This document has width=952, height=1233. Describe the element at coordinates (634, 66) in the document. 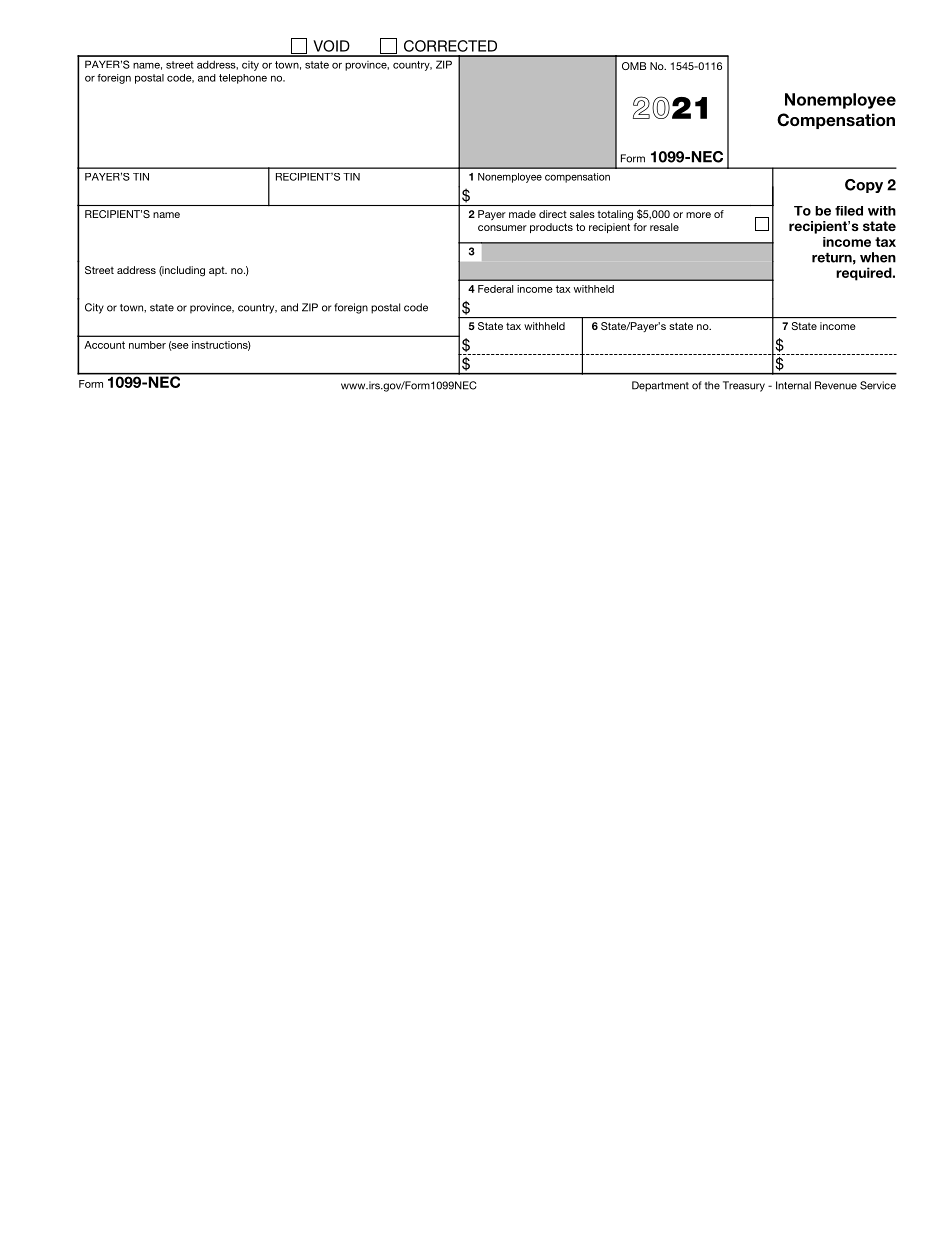

I see `OMB` at that location.
